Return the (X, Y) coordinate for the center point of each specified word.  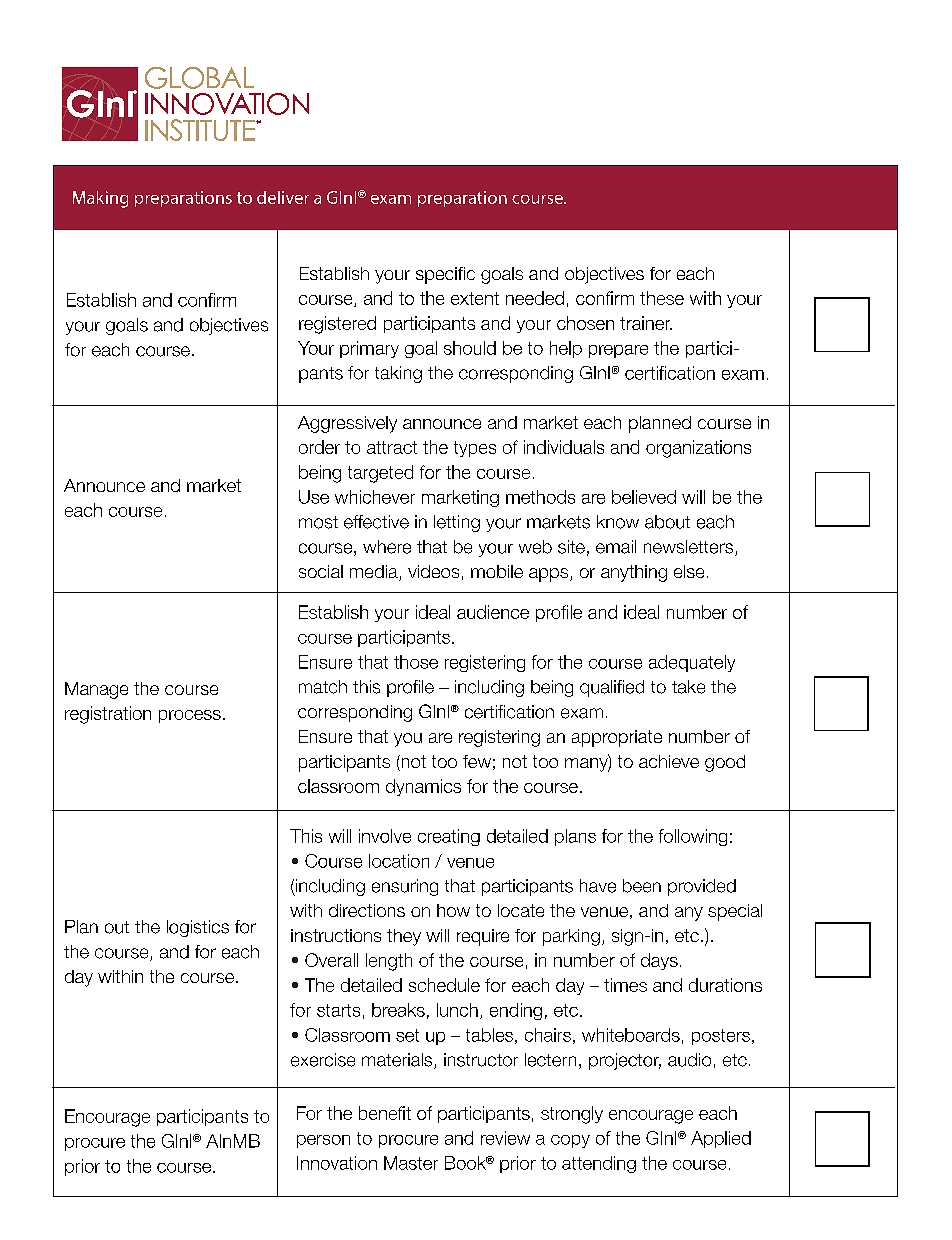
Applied (721, 1139)
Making (100, 199)
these (662, 298)
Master (411, 1163)
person (323, 1141)
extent (475, 298)
